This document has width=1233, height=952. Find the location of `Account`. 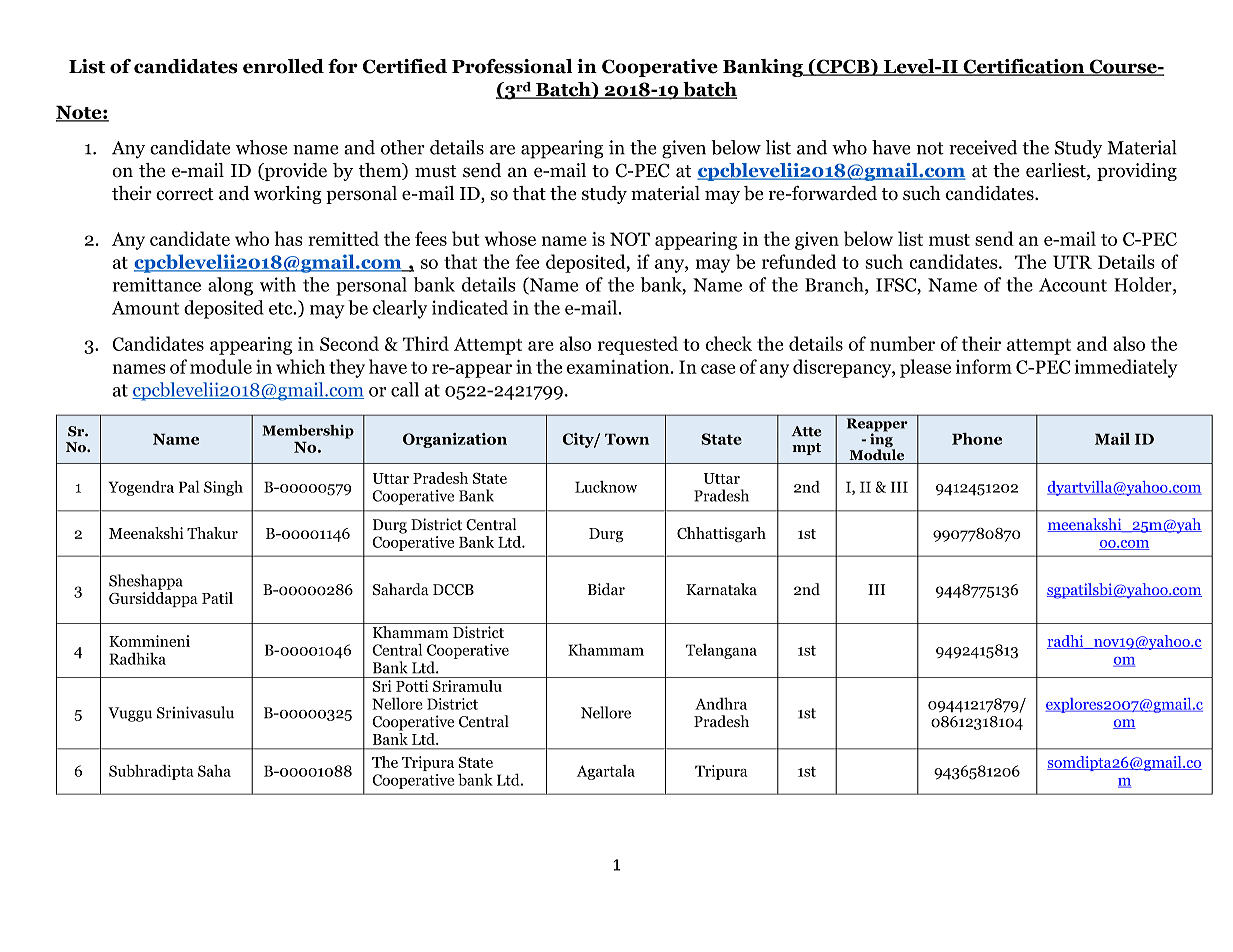

Account is located at coordinates (1073, 285).
